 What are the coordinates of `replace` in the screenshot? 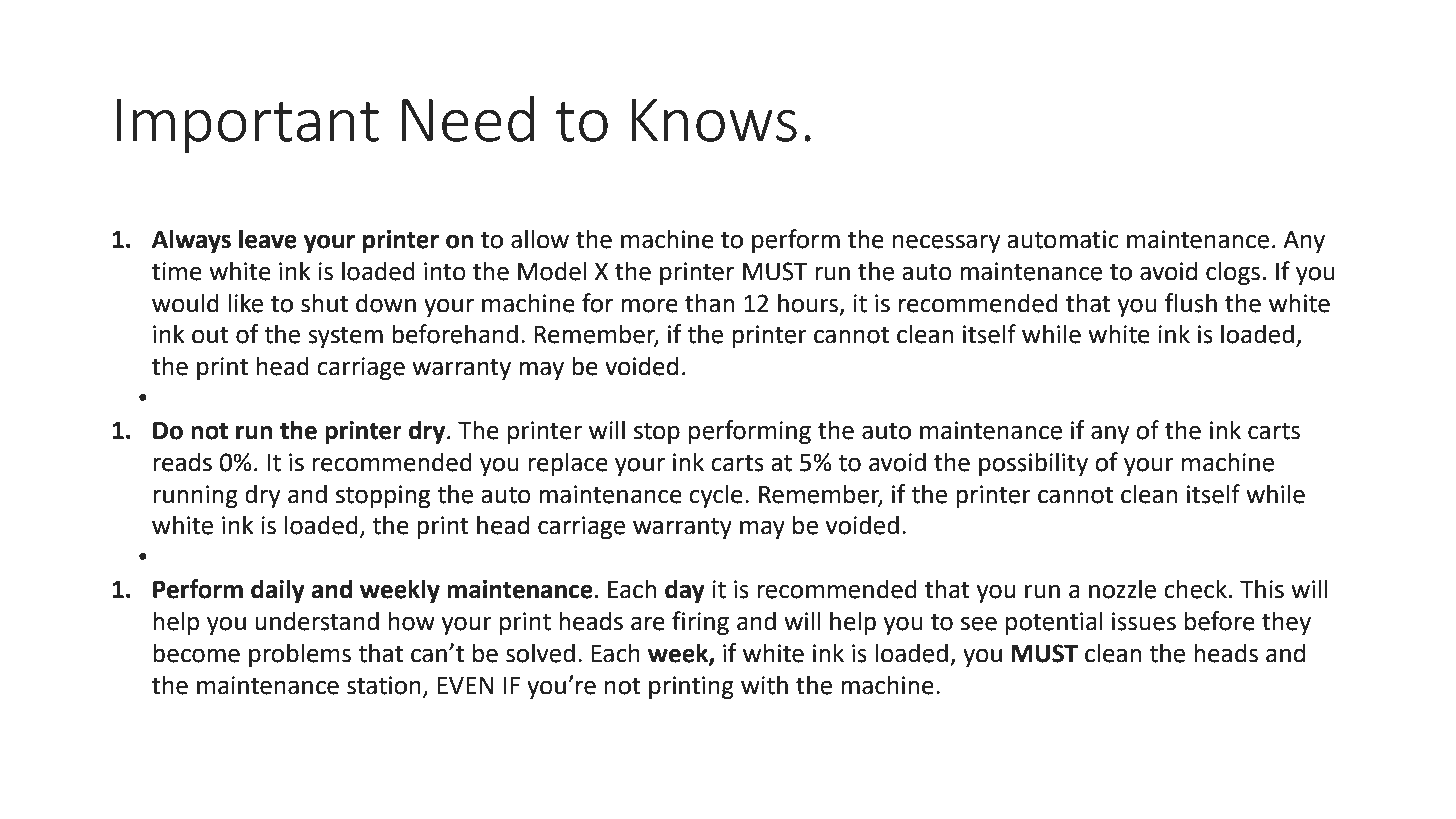 It's located at (568, 464).
